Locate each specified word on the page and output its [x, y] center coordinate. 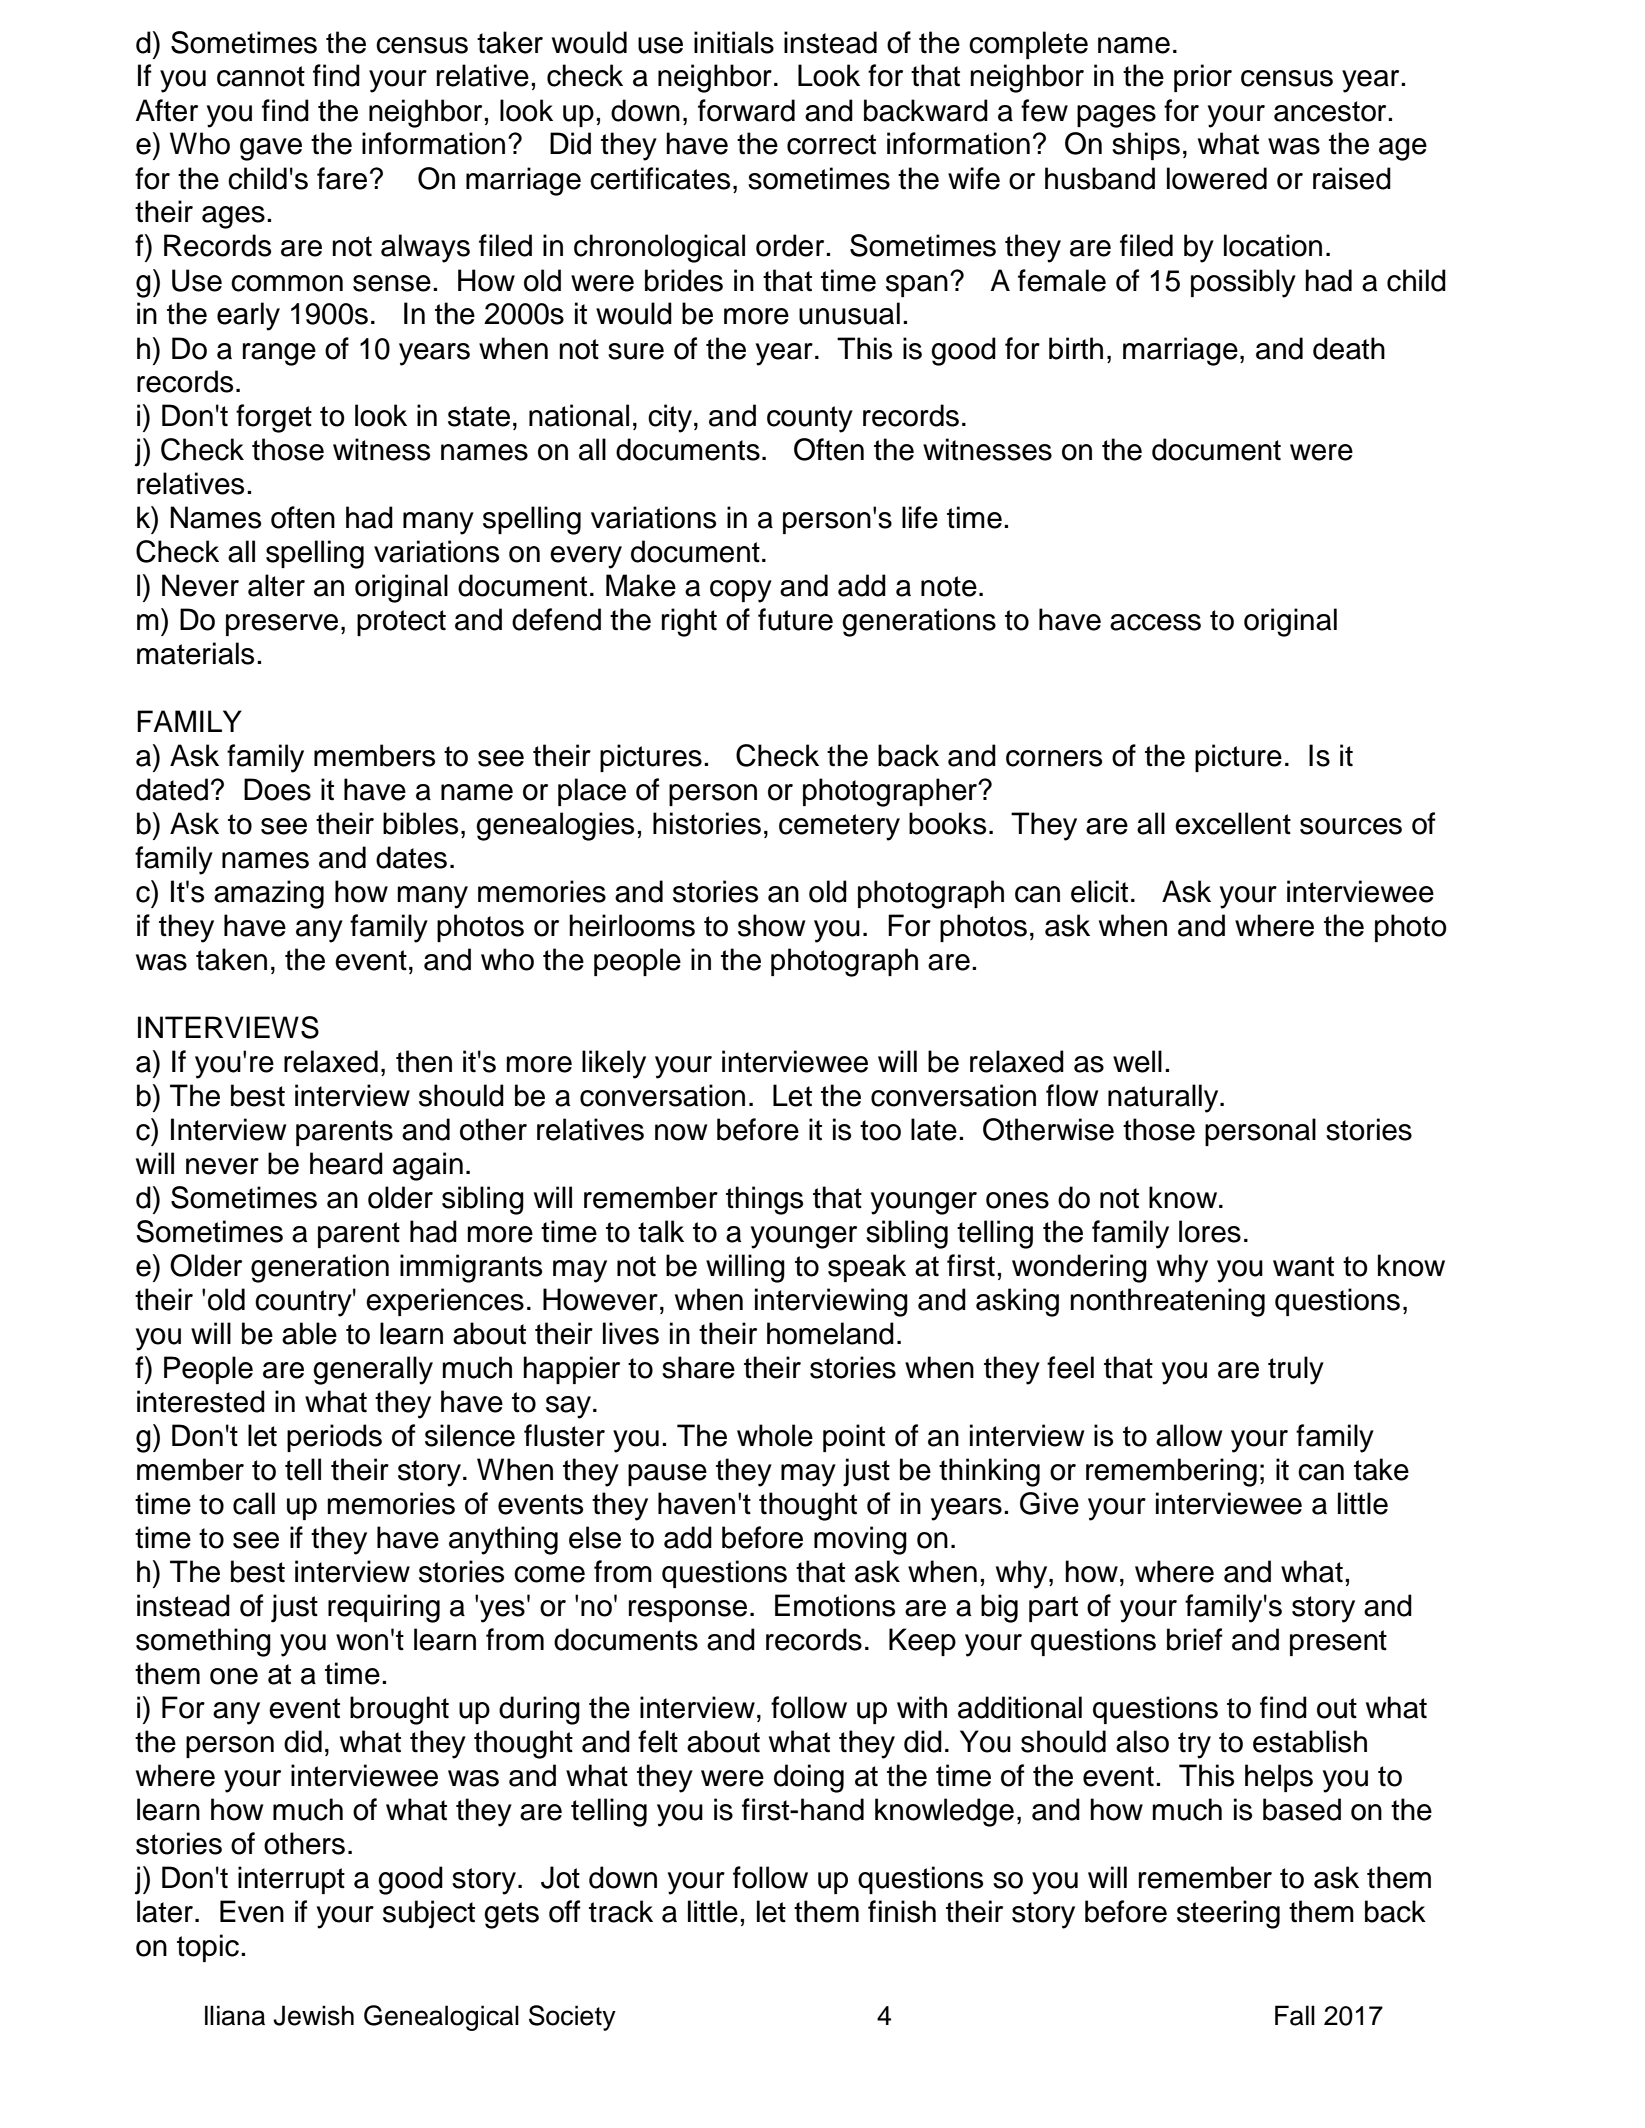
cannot [261, 76]
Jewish [313, 2015]
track [621, 1911]
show [771, 925]
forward [746, 110]
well [1137, 1061]
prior [1203, 78]
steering [1228, 1914]
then [424, 1061]
